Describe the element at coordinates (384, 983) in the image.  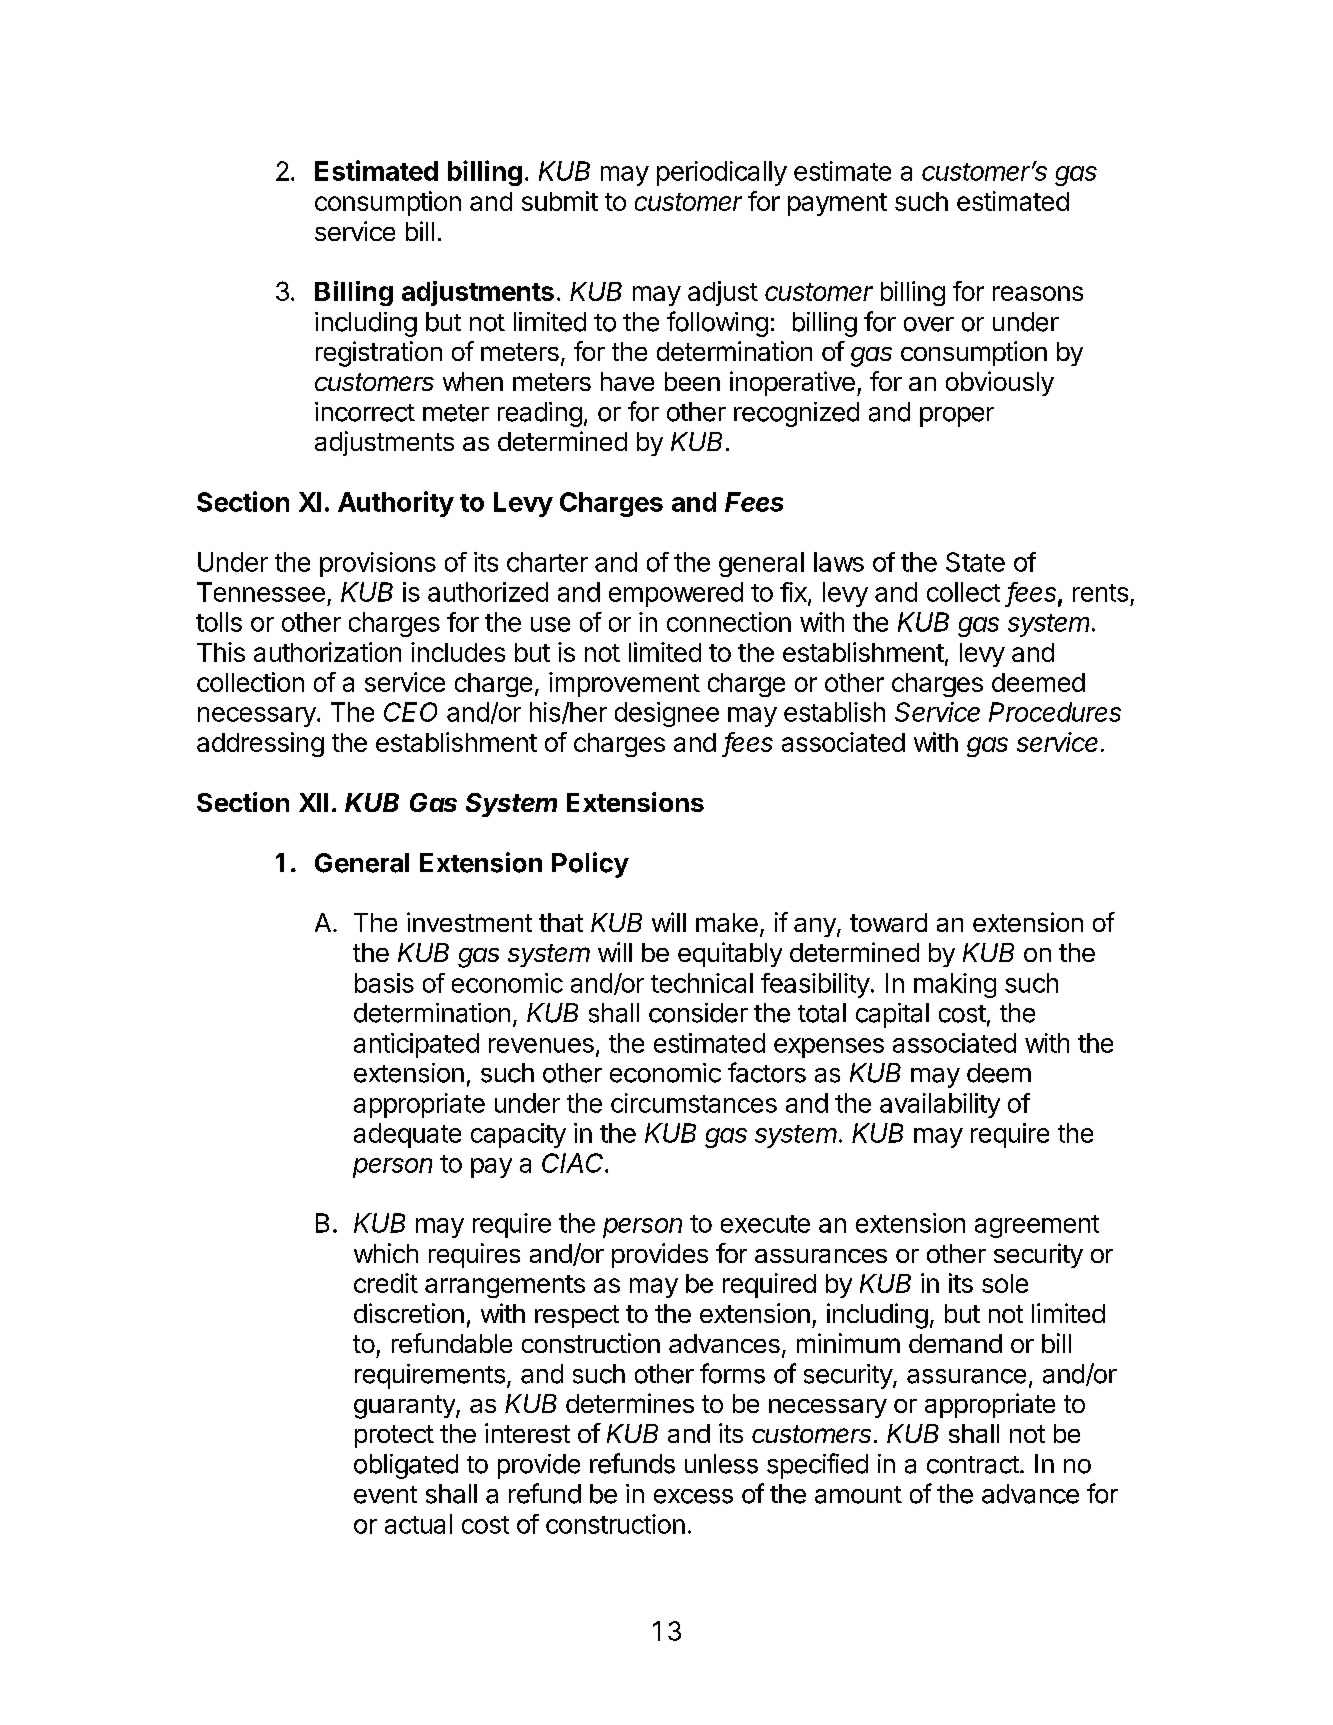
I see `basis` at that location.
